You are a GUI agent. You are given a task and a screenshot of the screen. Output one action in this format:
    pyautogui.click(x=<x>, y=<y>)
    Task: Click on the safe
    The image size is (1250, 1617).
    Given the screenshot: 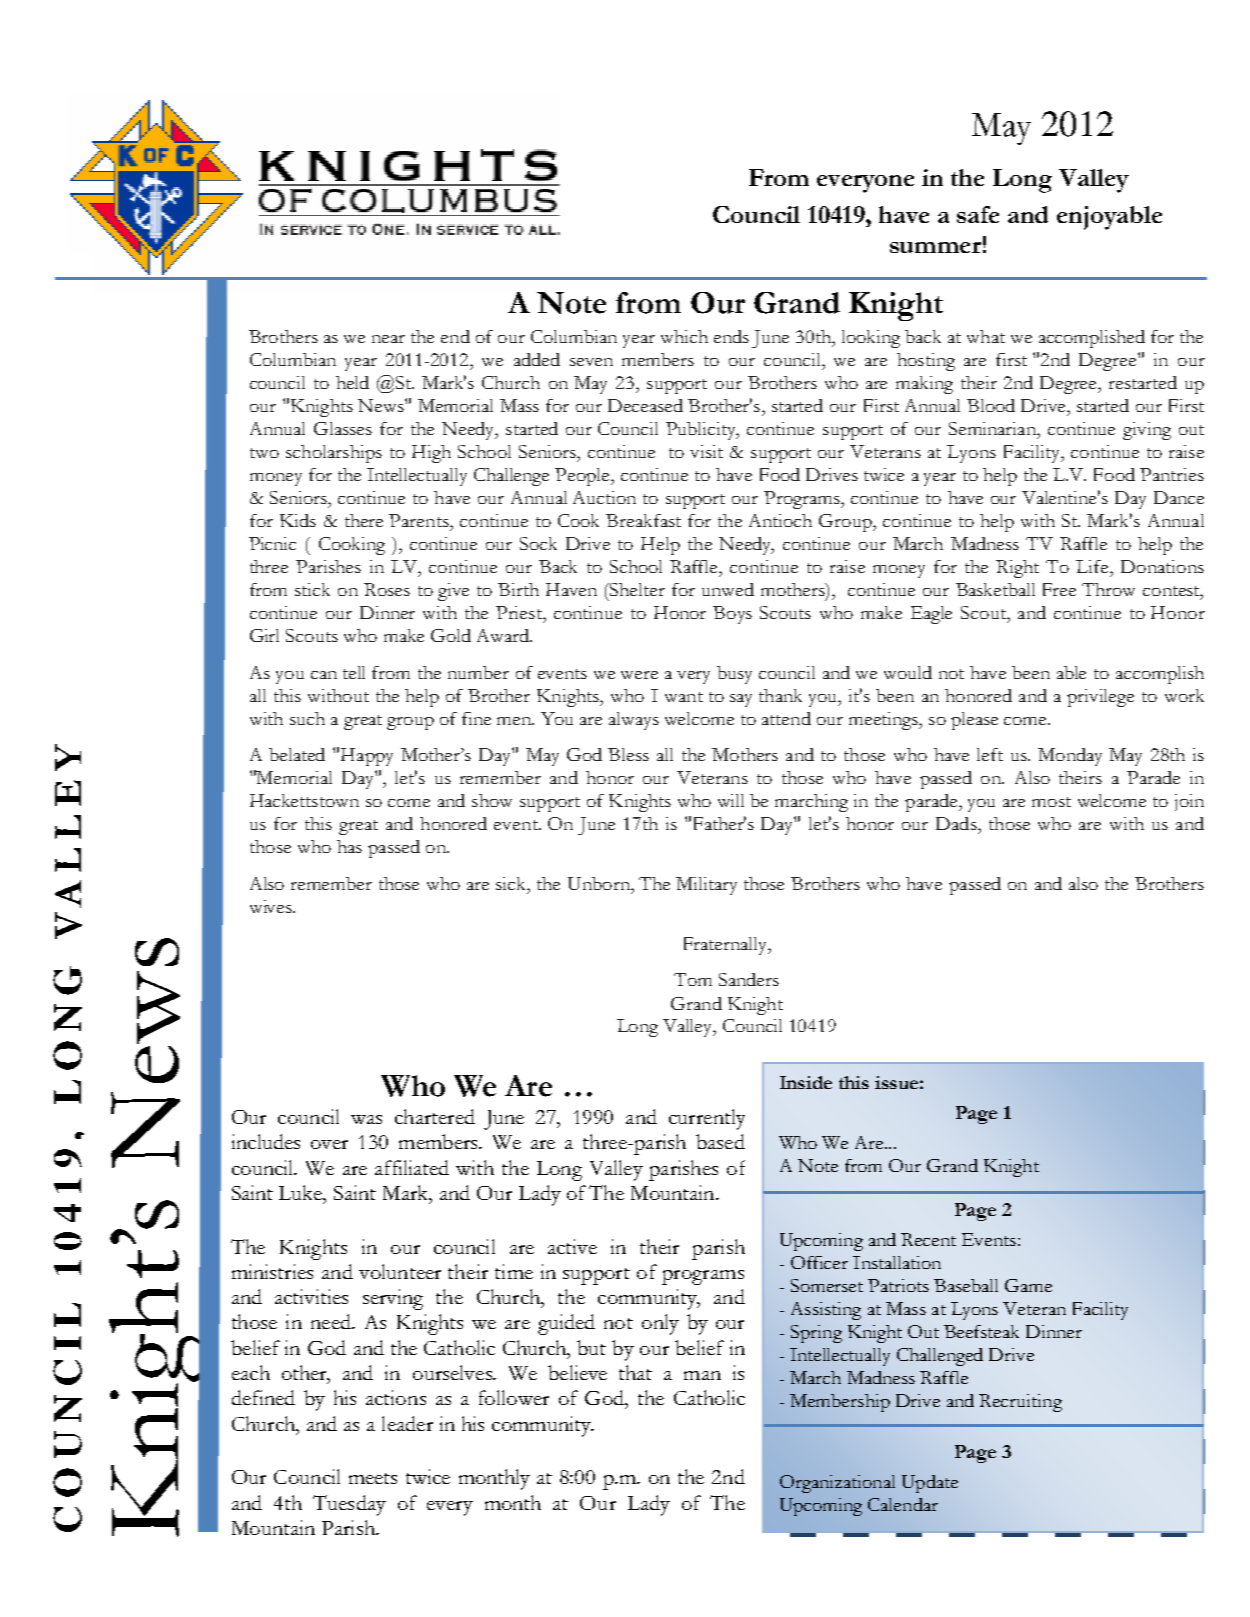 What is the action you would take?
    pyautogui.click(x=978, y=214)
